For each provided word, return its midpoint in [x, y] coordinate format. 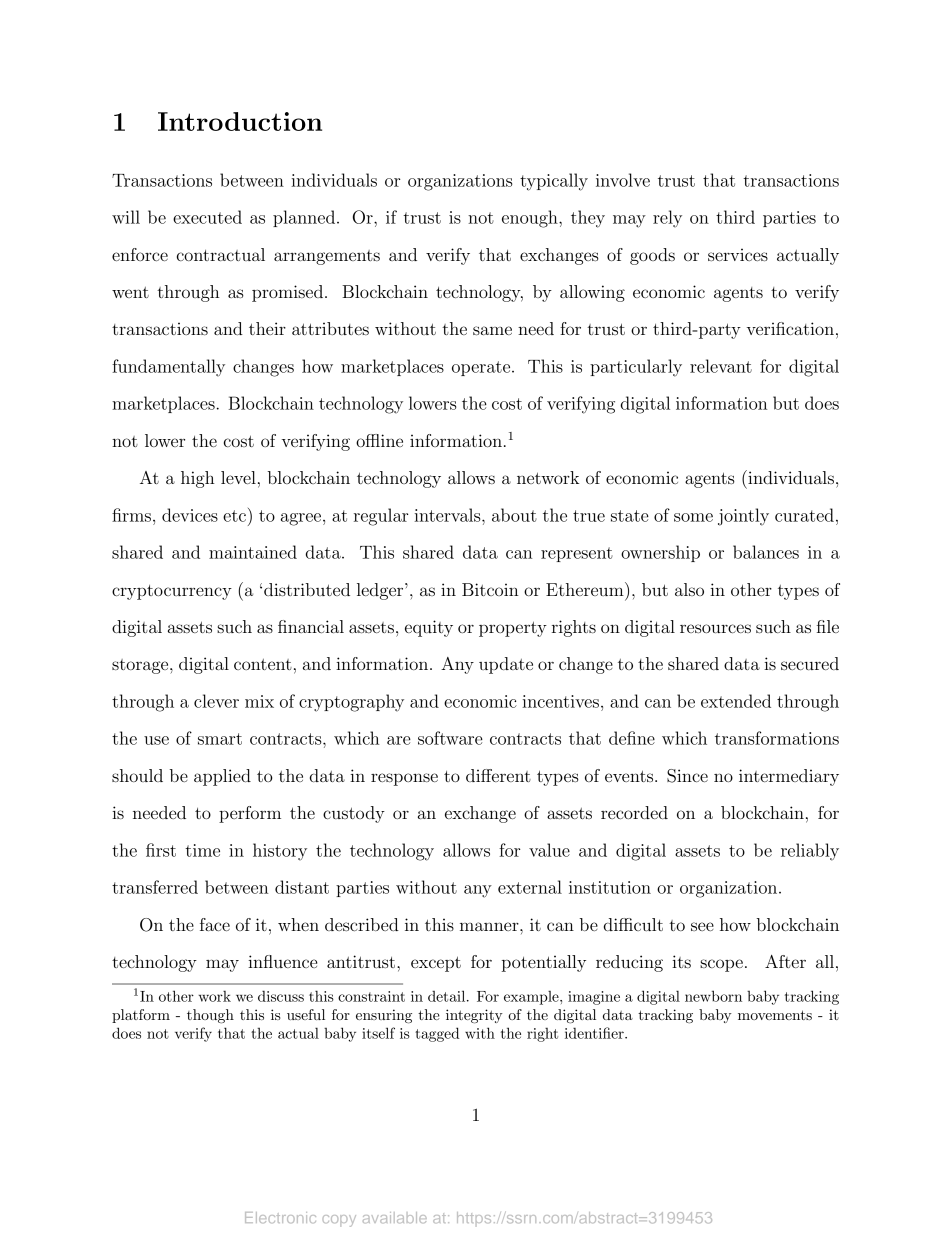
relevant [721, 366]
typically [554, 182]
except [436, 964]
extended [736, 701]
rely [667, 219]
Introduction [240, 121]
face [215, 924]
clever [216, 701]
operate [482, 368]
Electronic [280, 1217]
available [395, 1217]
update [506, 665]
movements [775, 1015]
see [702, 926]
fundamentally [168, 368]
